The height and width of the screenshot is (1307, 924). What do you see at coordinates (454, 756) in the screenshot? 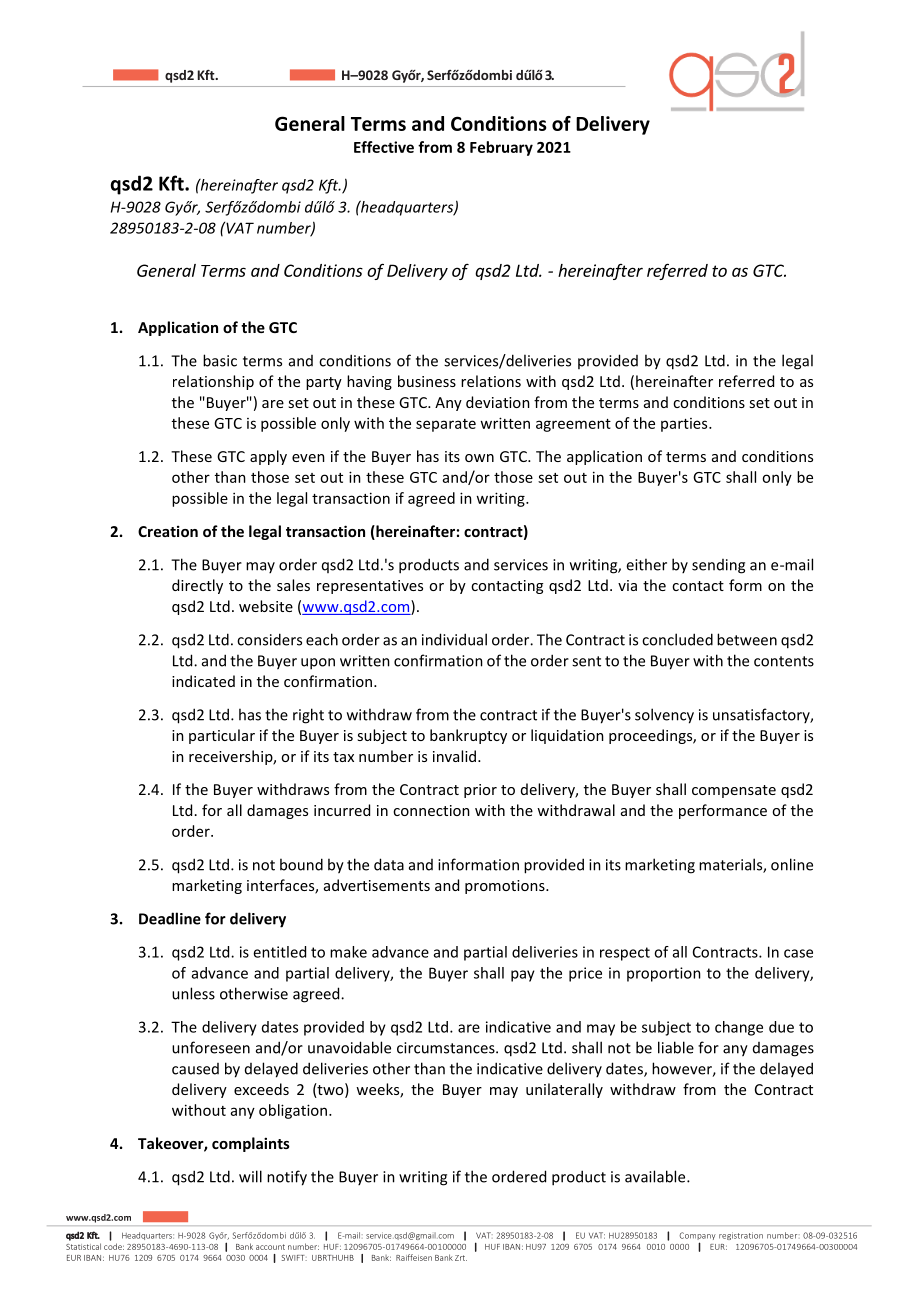
I see `invalid` at bounding box center [454, 756].
